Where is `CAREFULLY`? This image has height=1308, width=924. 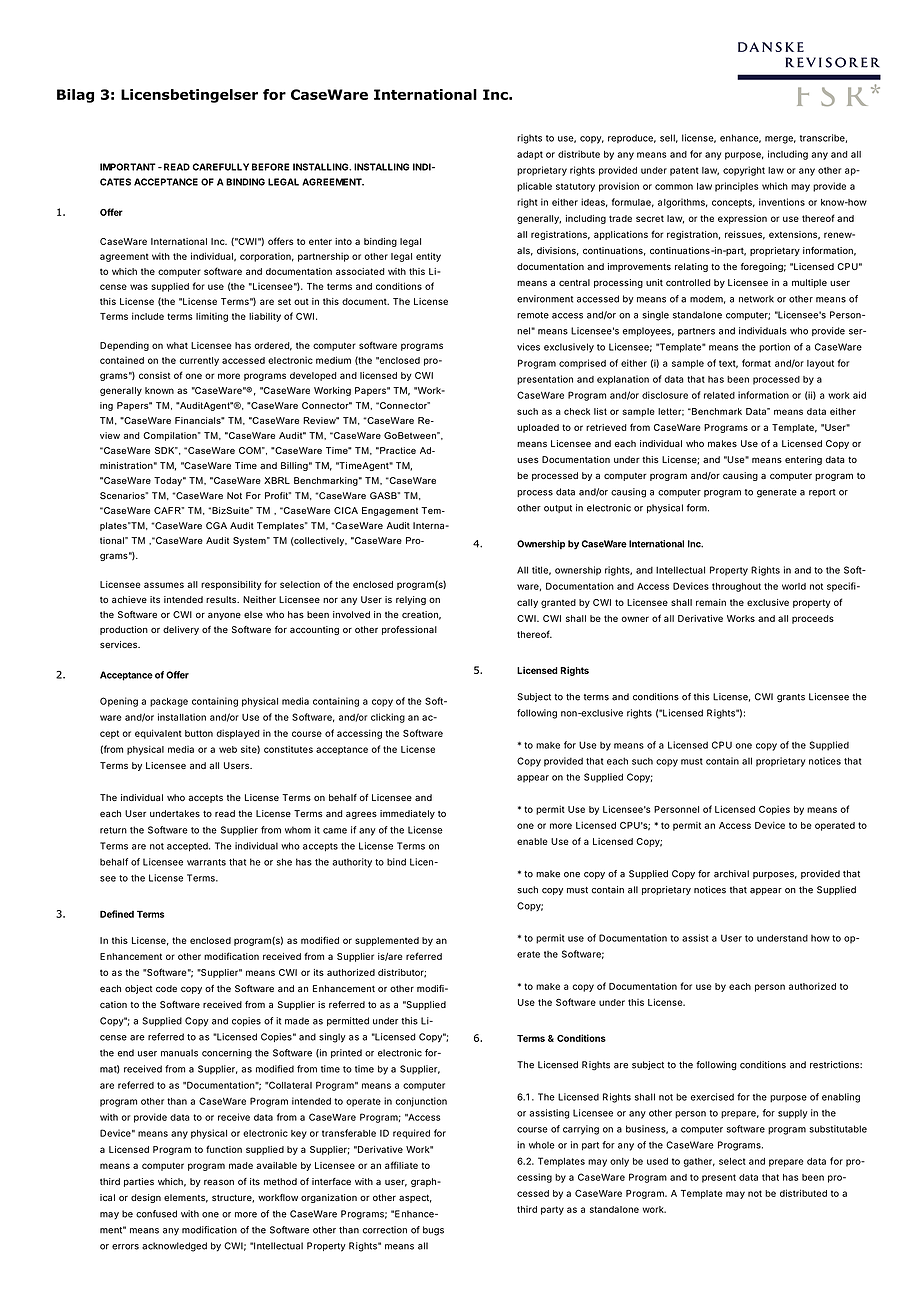
CAREFULLY is located at coordinates (221, 167).
